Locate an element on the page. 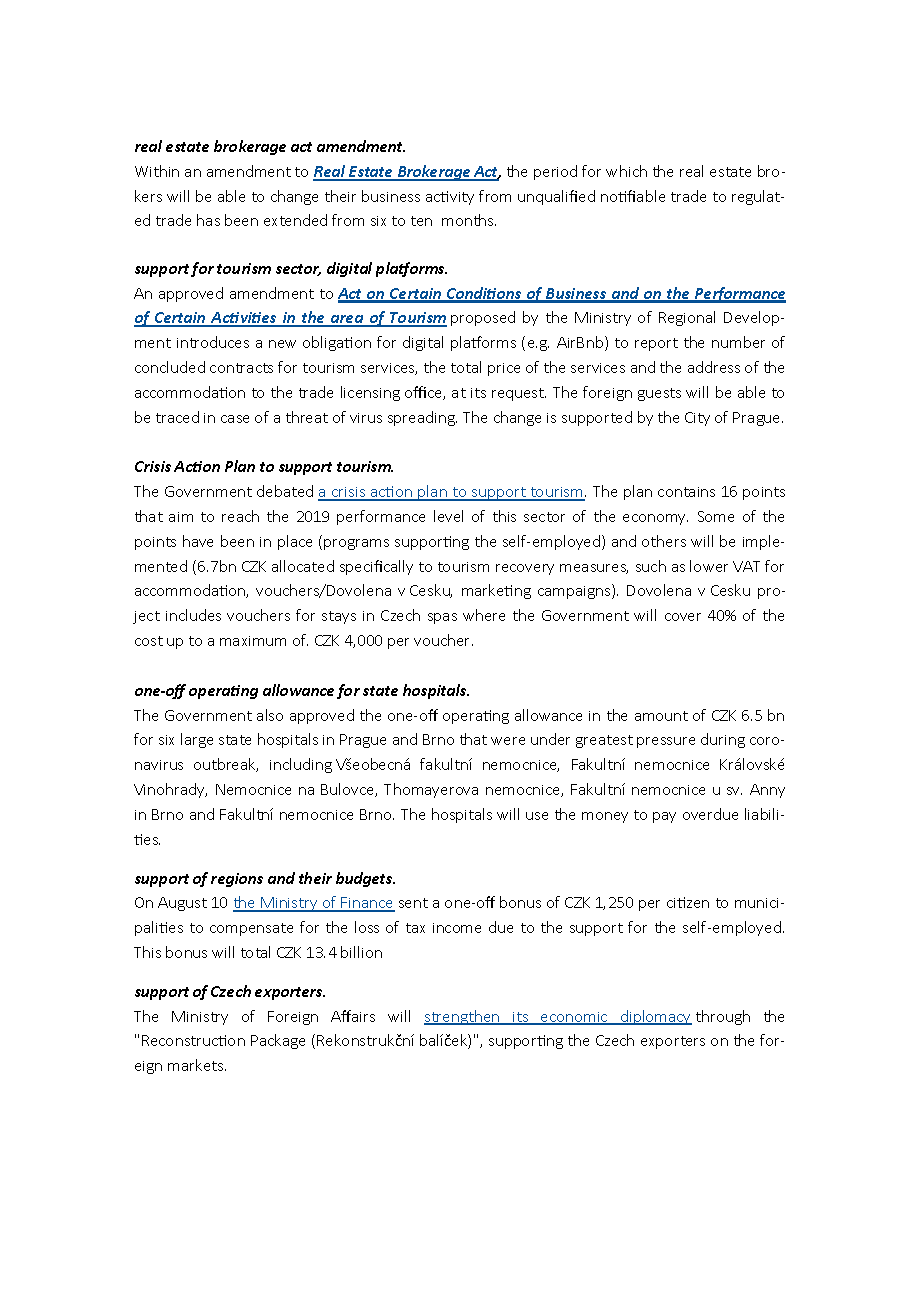 Image resolution: width=924 pixels, height=1308 pixels. which is located at coordinates (626, 171).
